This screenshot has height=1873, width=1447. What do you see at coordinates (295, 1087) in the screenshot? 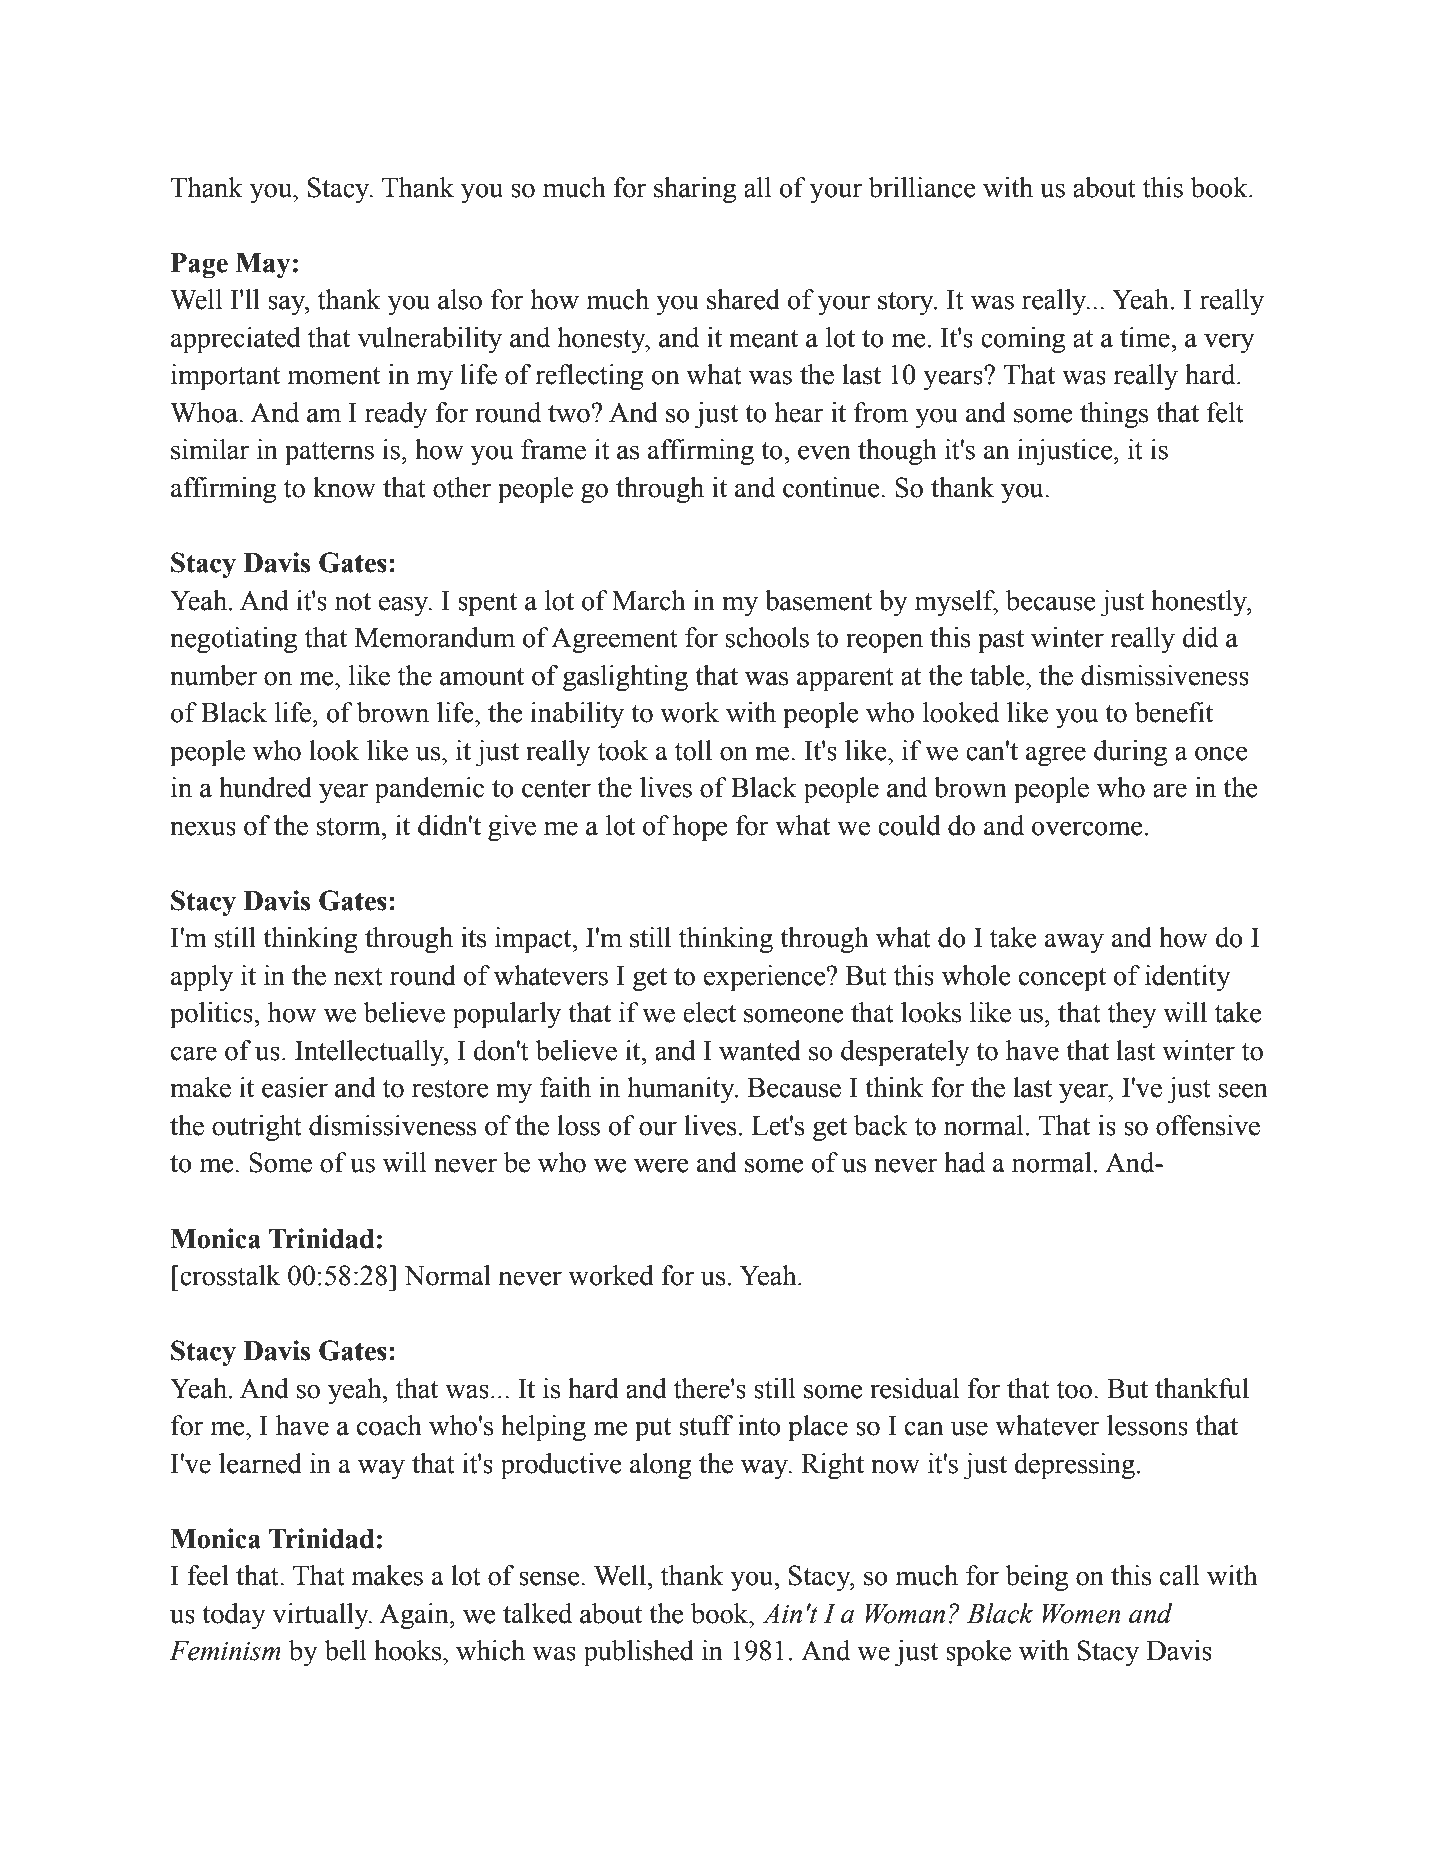
I see `easier` at bounding box center [295, 1087].
